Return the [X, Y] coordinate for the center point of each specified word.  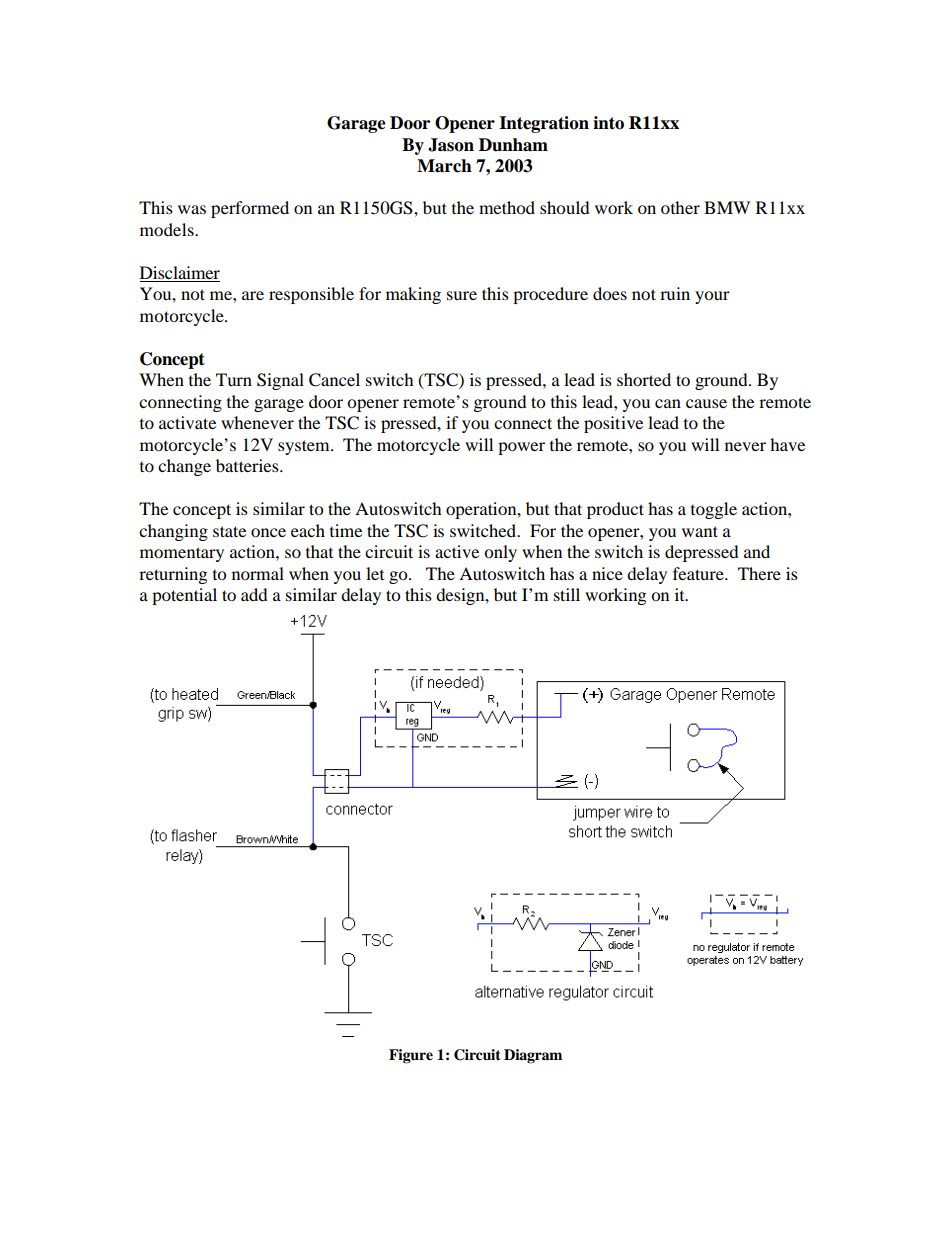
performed [250, 209]
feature [699, 573]
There [759, 573]
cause [706, 403]
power [521, 448]
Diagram [533, 1056]
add [254, 594]
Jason [451, 145]
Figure [411, 1056]
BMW [727, 207]
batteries [248, 465]
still [567, 594]
